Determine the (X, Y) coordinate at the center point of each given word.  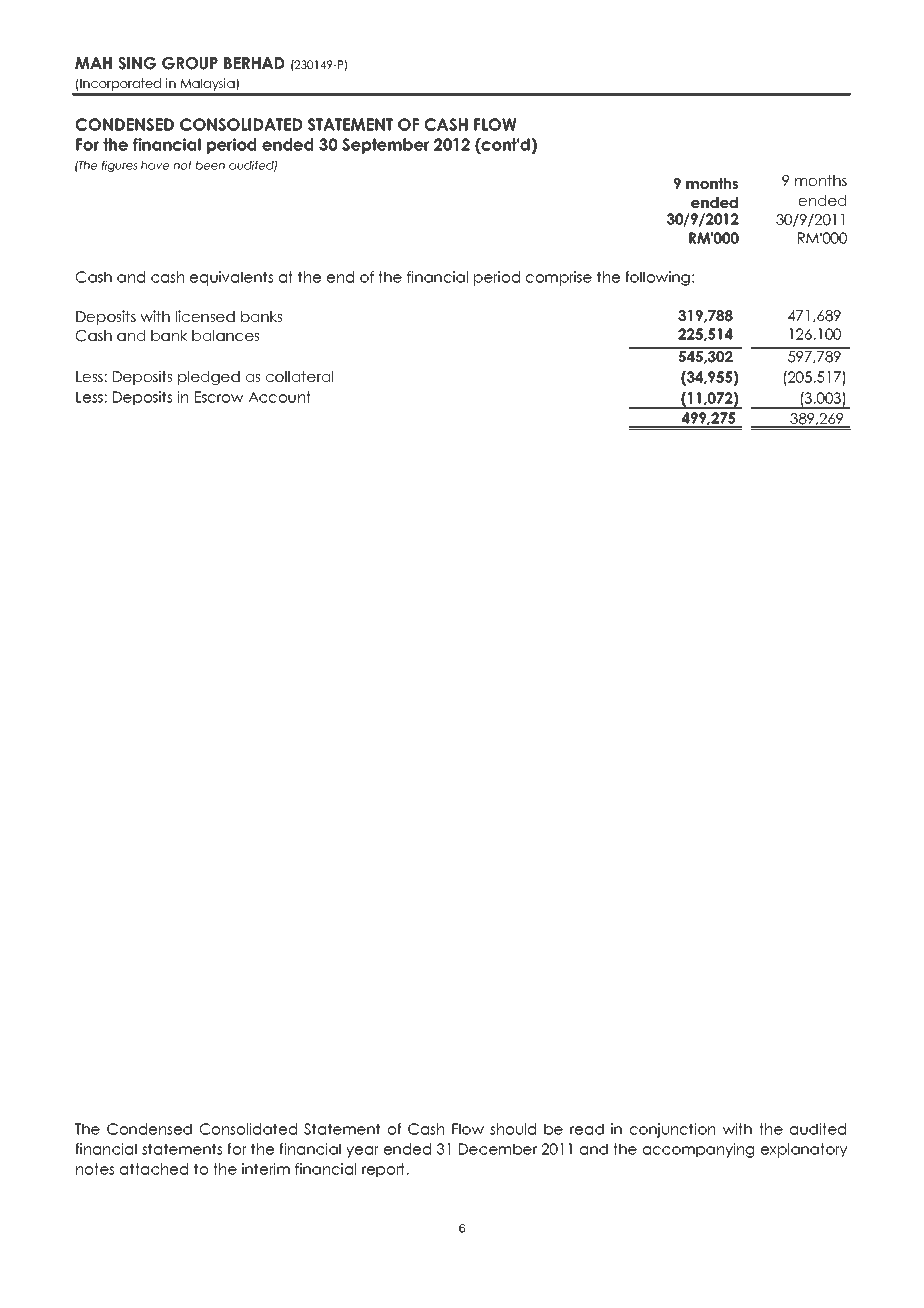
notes (95, 1169)
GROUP (190, 63)
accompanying (698, 1150)
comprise (559, 278)
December (498, 1149)
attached (154, 1169)
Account (279, 397)
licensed (205, 316)
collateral (299, 376)
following (657, 278)
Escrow (219, 397)
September (385, 146)
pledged (209, 378)
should (513, 1129)
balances (225, 335)
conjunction (672, 1130)
